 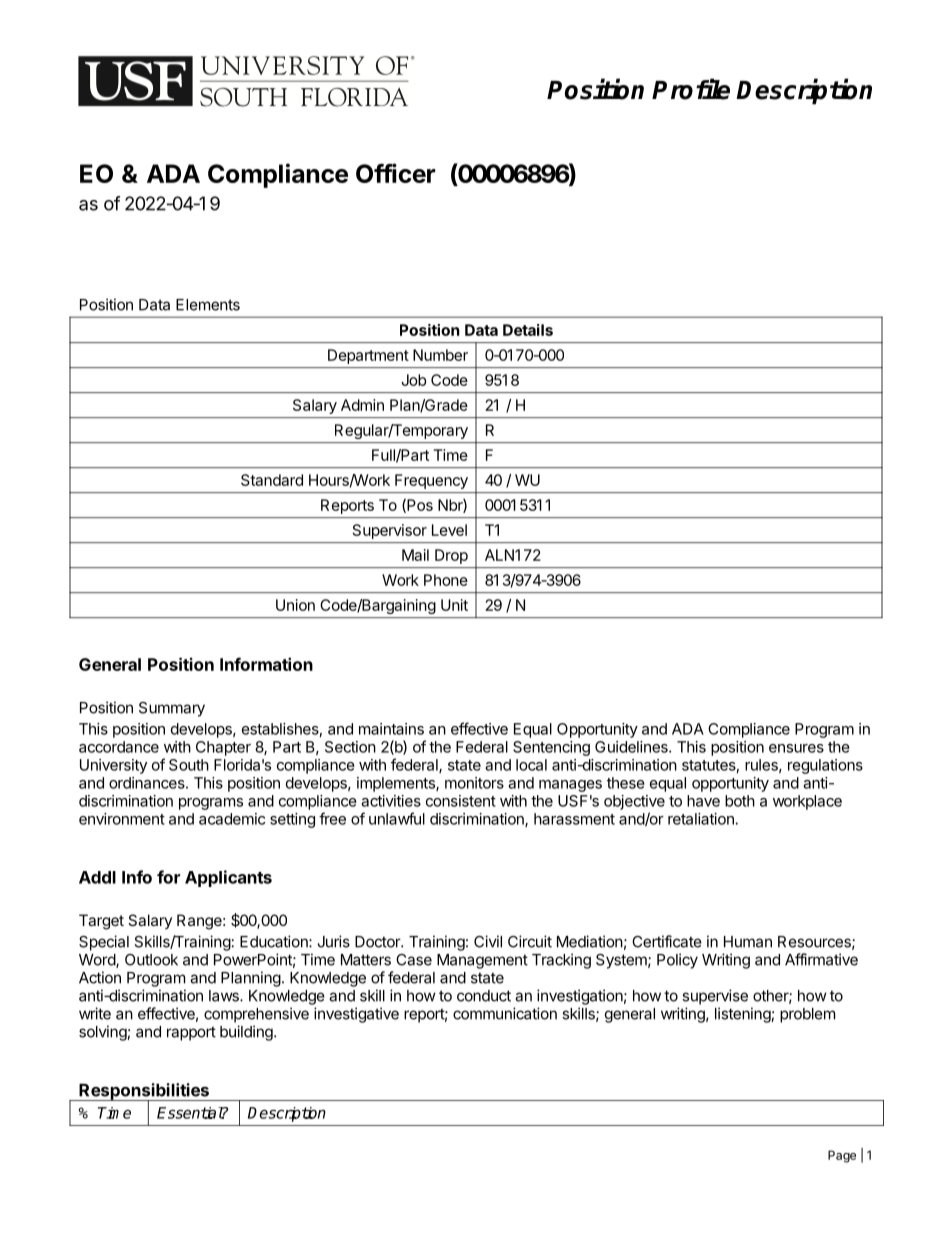 What do you see at coordinates (295, 605) in the page?
I see `Union` at bounding box center [295, 605].
